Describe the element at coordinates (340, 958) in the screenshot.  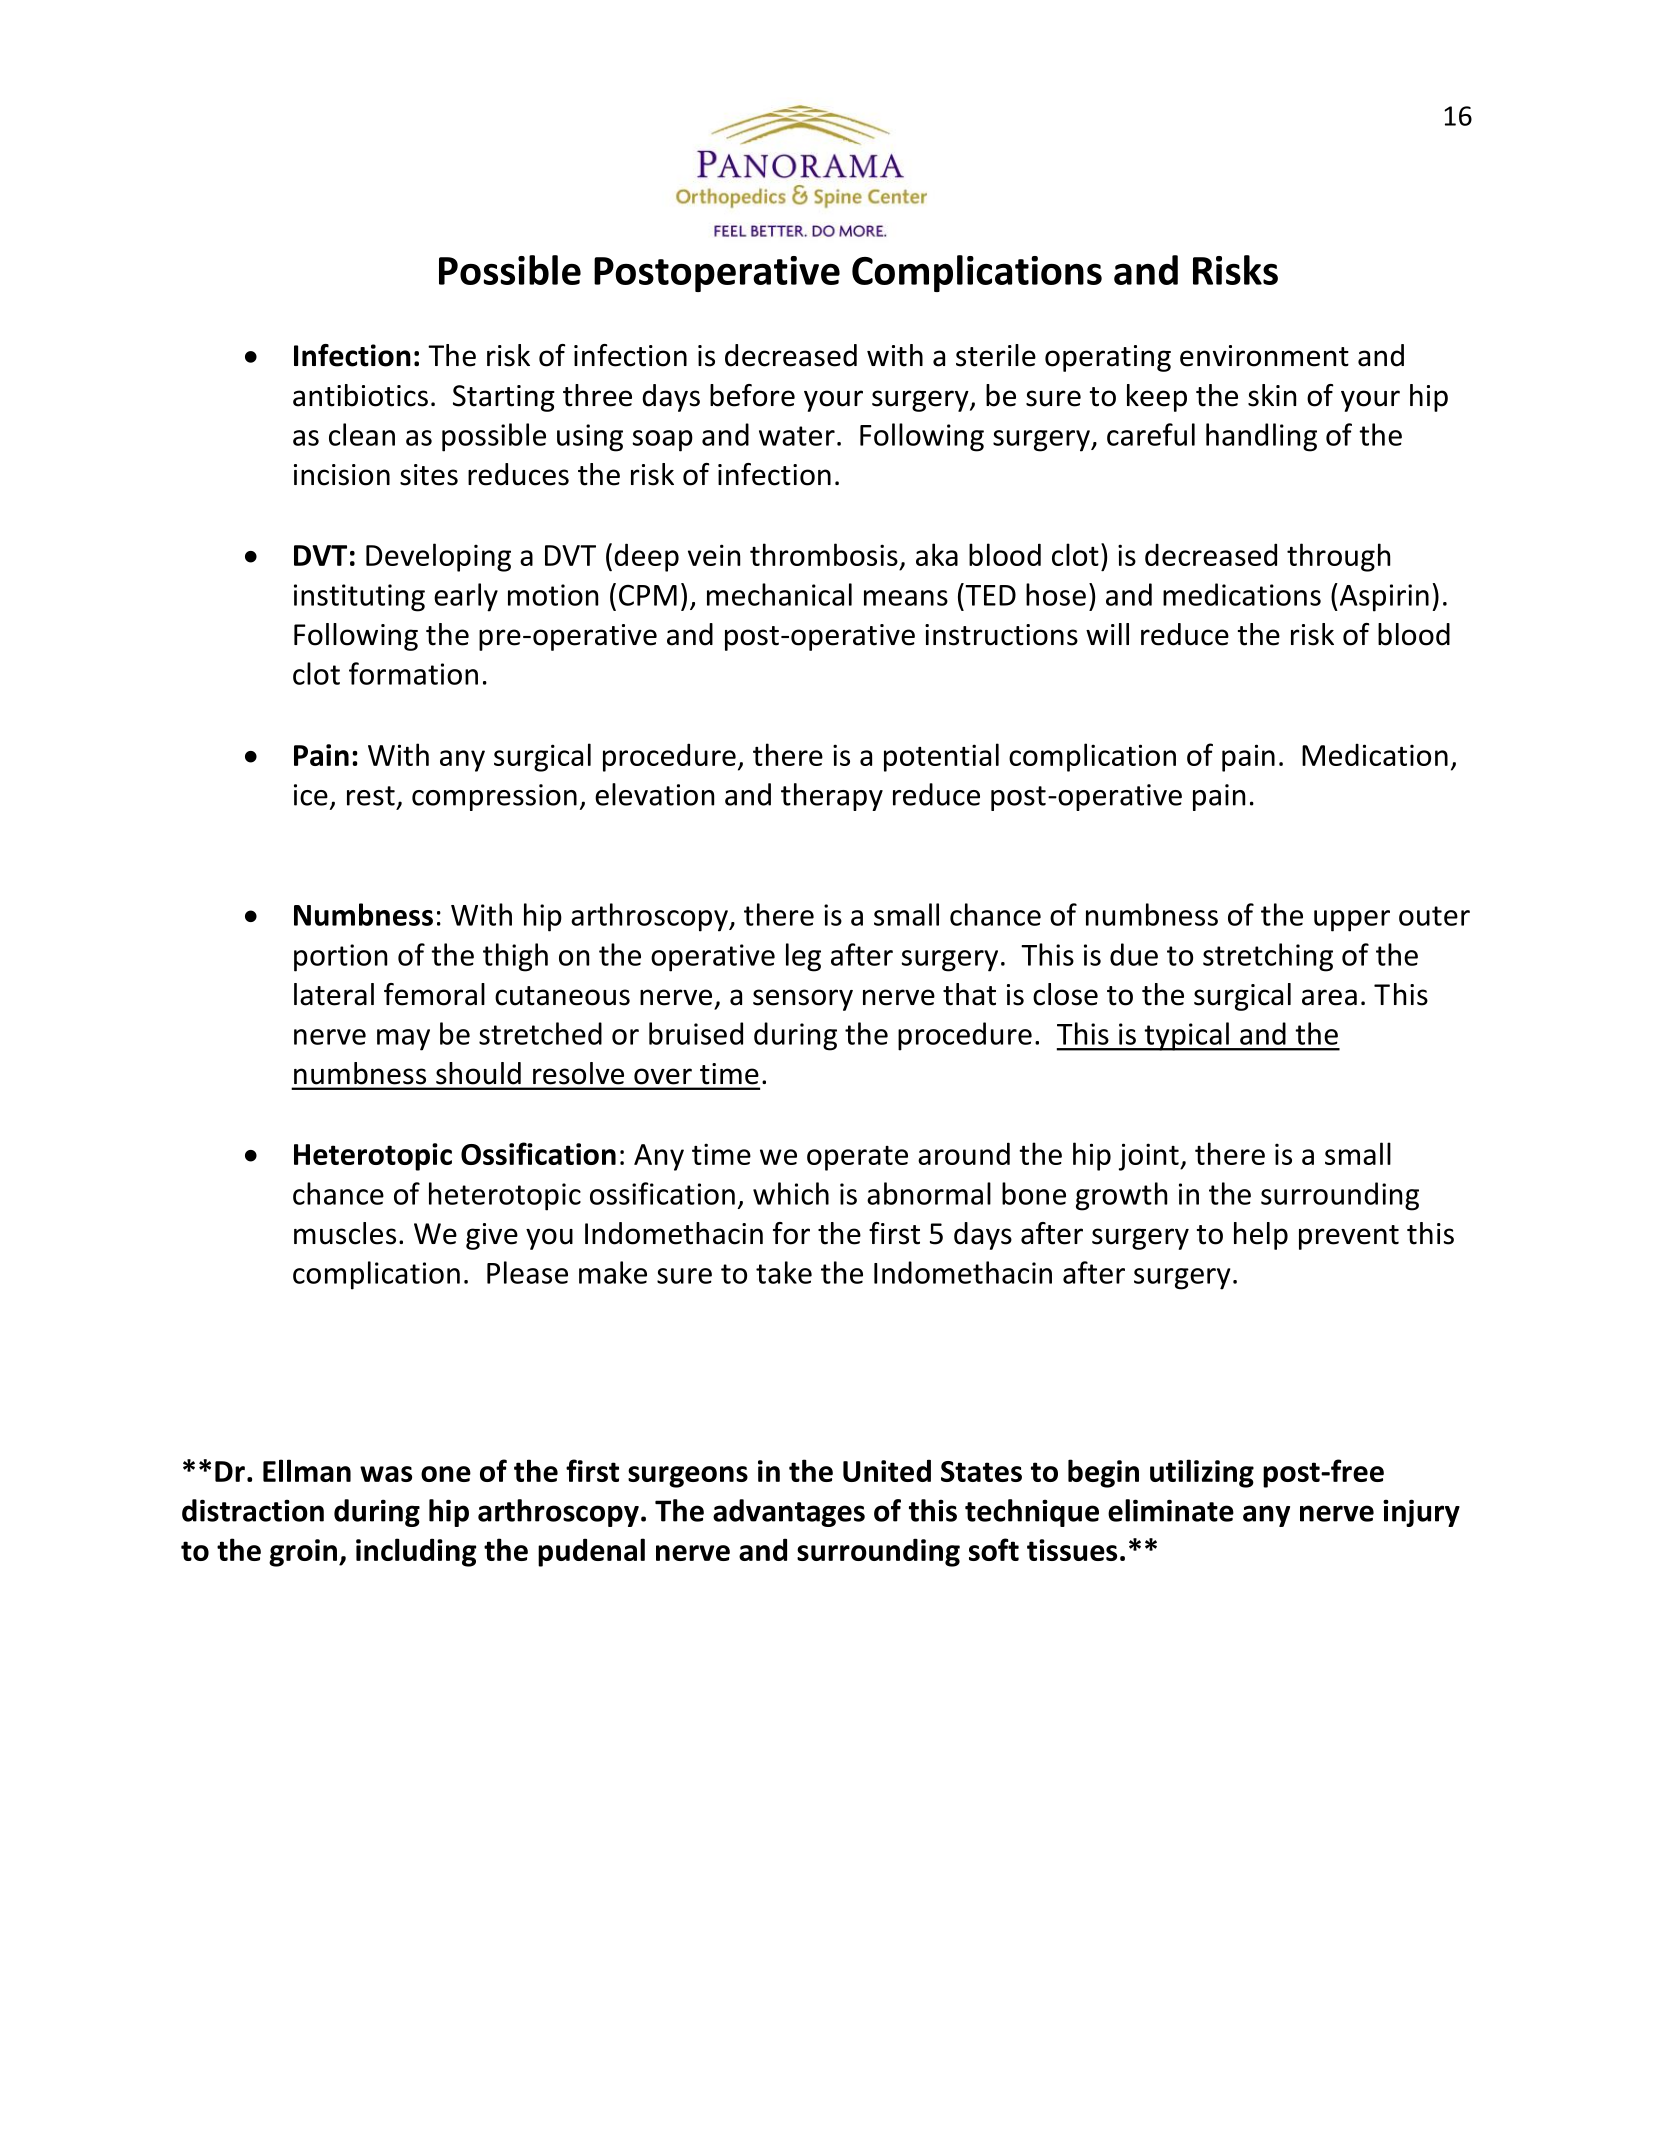
I see `portion` at that location.
